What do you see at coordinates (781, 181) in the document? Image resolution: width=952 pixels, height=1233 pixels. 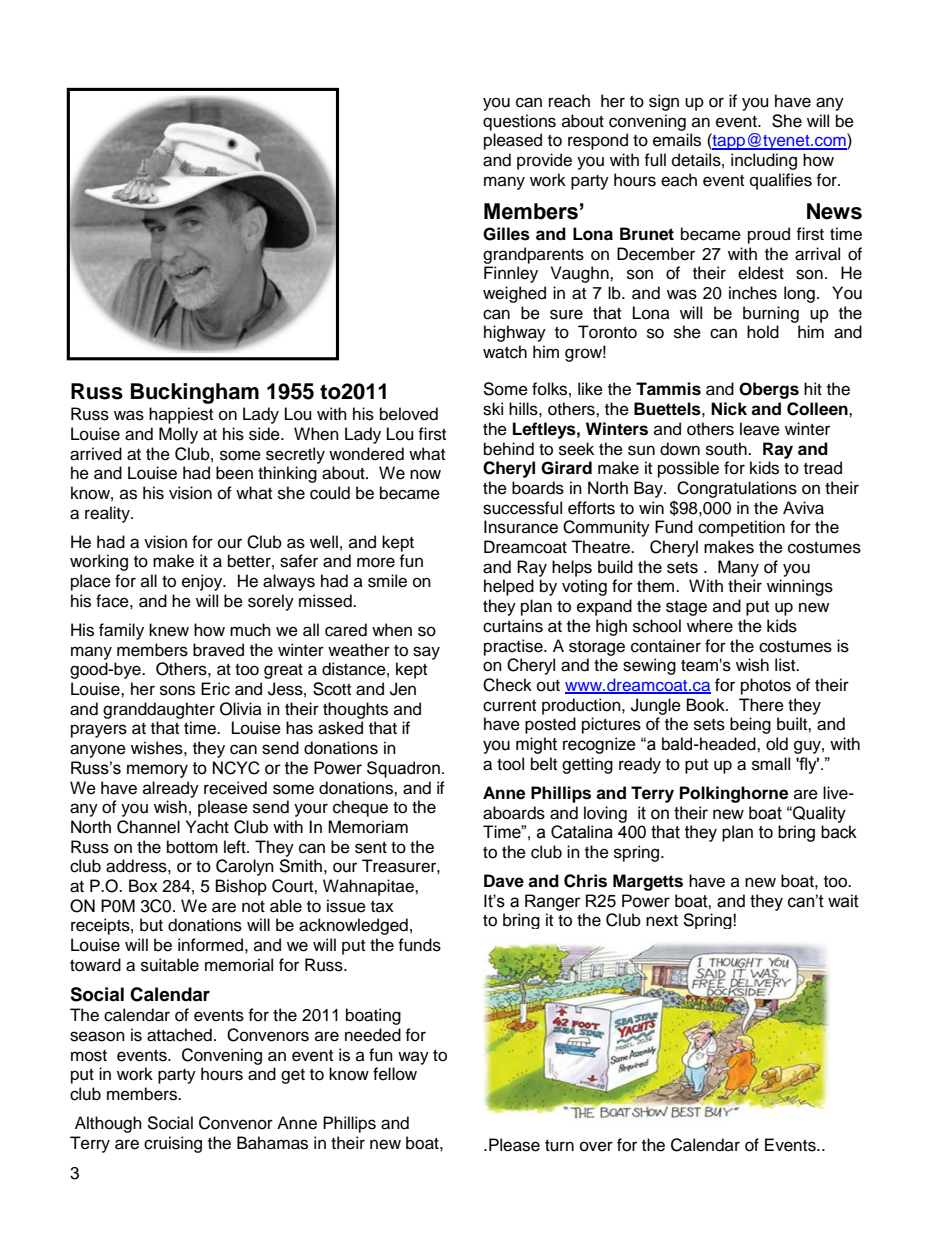 I see `qualifies` at bounding box center [781, 181].
